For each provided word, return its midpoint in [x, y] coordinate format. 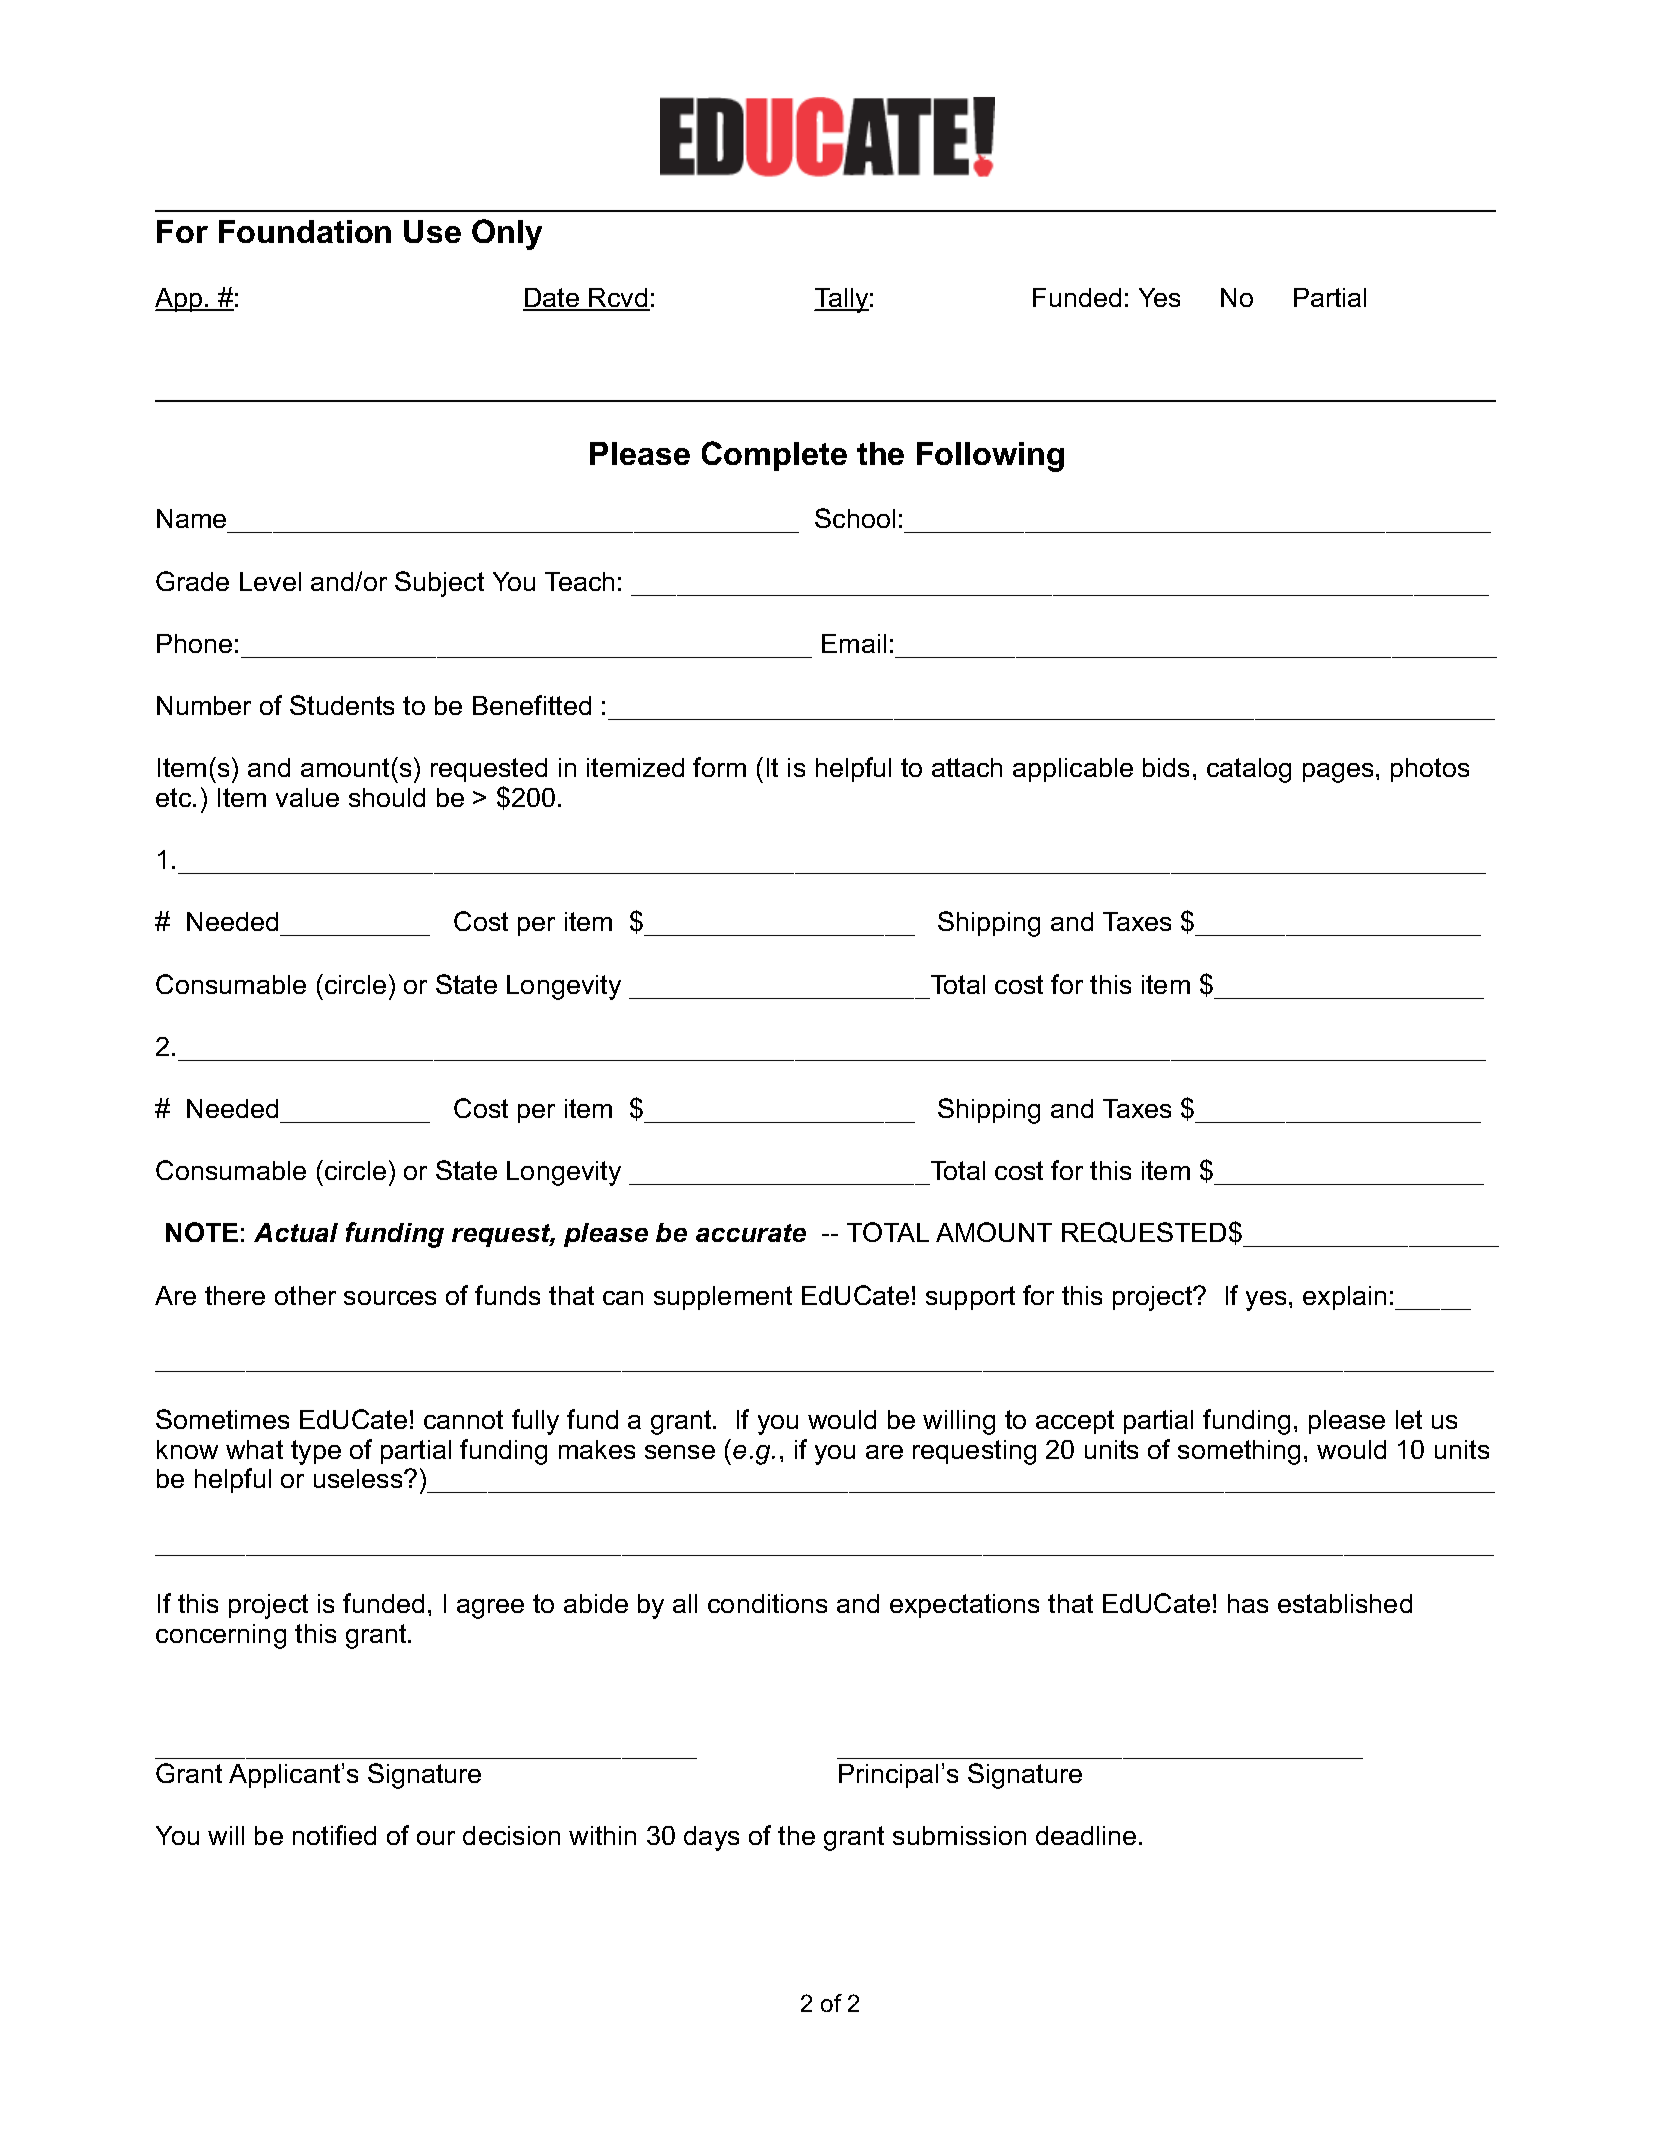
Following [990, 457]
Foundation [305, 231]
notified [334, 1835]
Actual [296, 1232]
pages [1338, 773]
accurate [751, 1233]
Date [552, 299]
